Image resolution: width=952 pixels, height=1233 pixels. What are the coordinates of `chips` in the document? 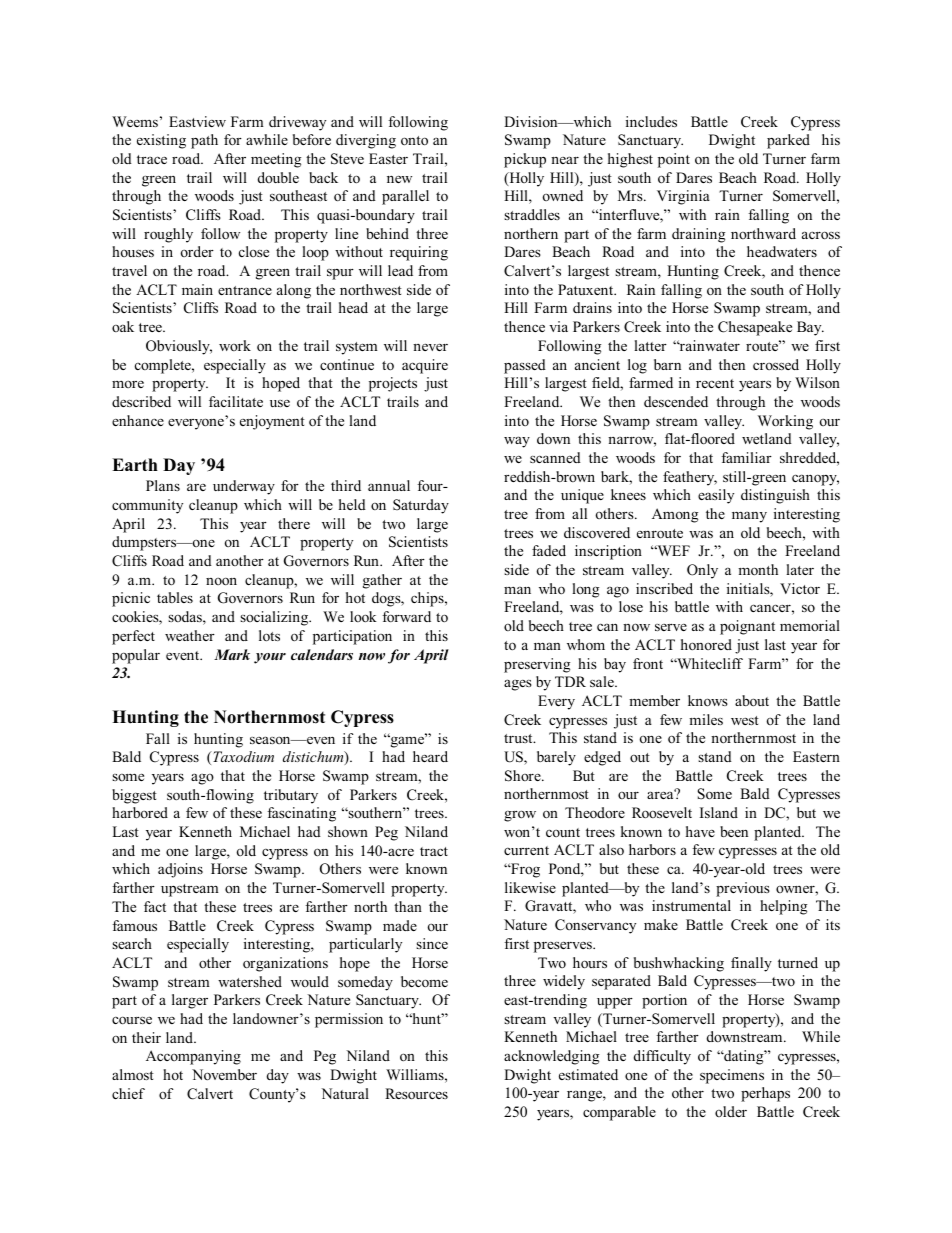 It's located at (428, 599).
